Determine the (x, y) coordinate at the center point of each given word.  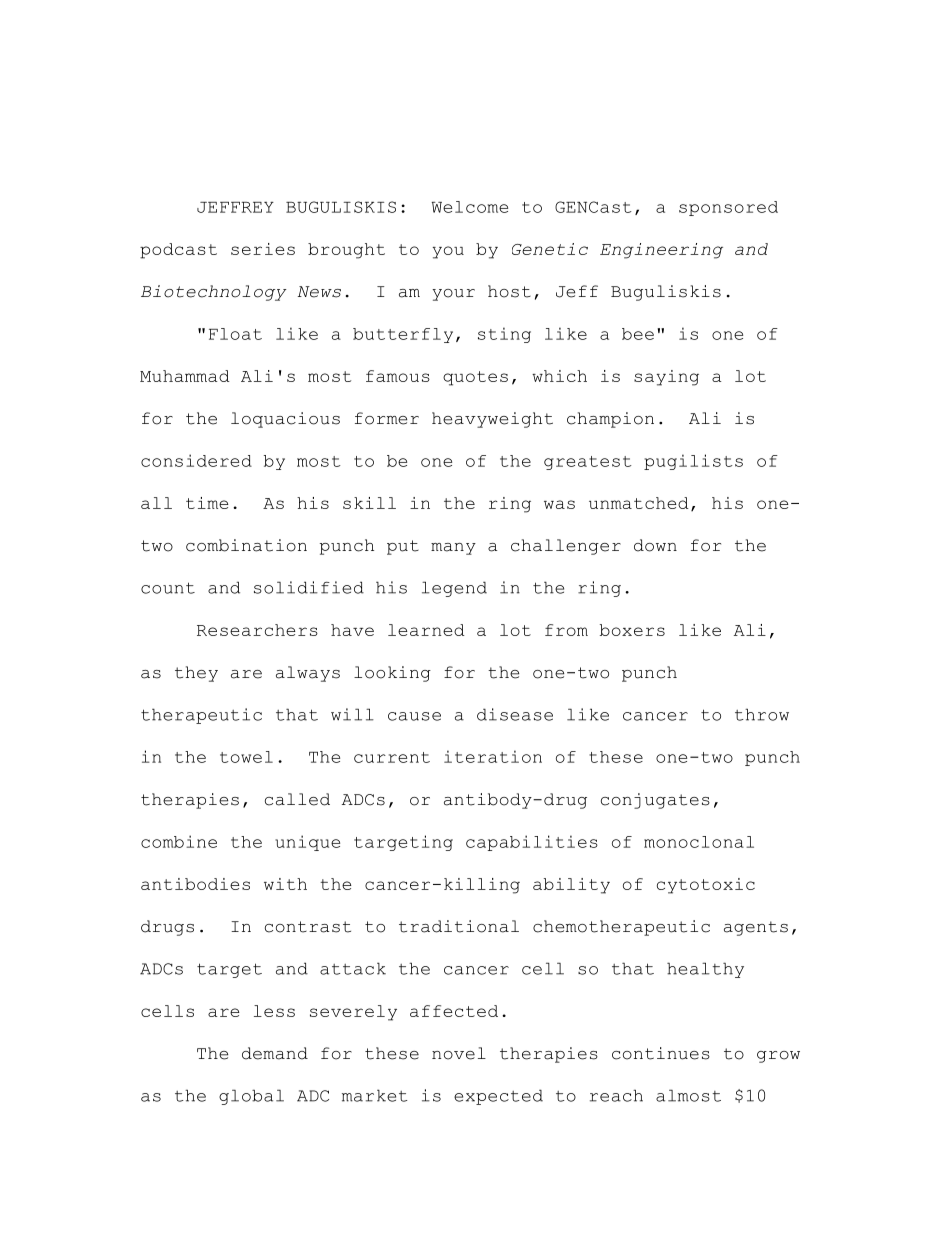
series (263, 249)
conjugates (655, 801)
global (251, 1097)
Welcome (470, 207)
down (655, 545)
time (207, 503)
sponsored (728, 208)
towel (246, 757)
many (453, 549)
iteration (493, 756)
